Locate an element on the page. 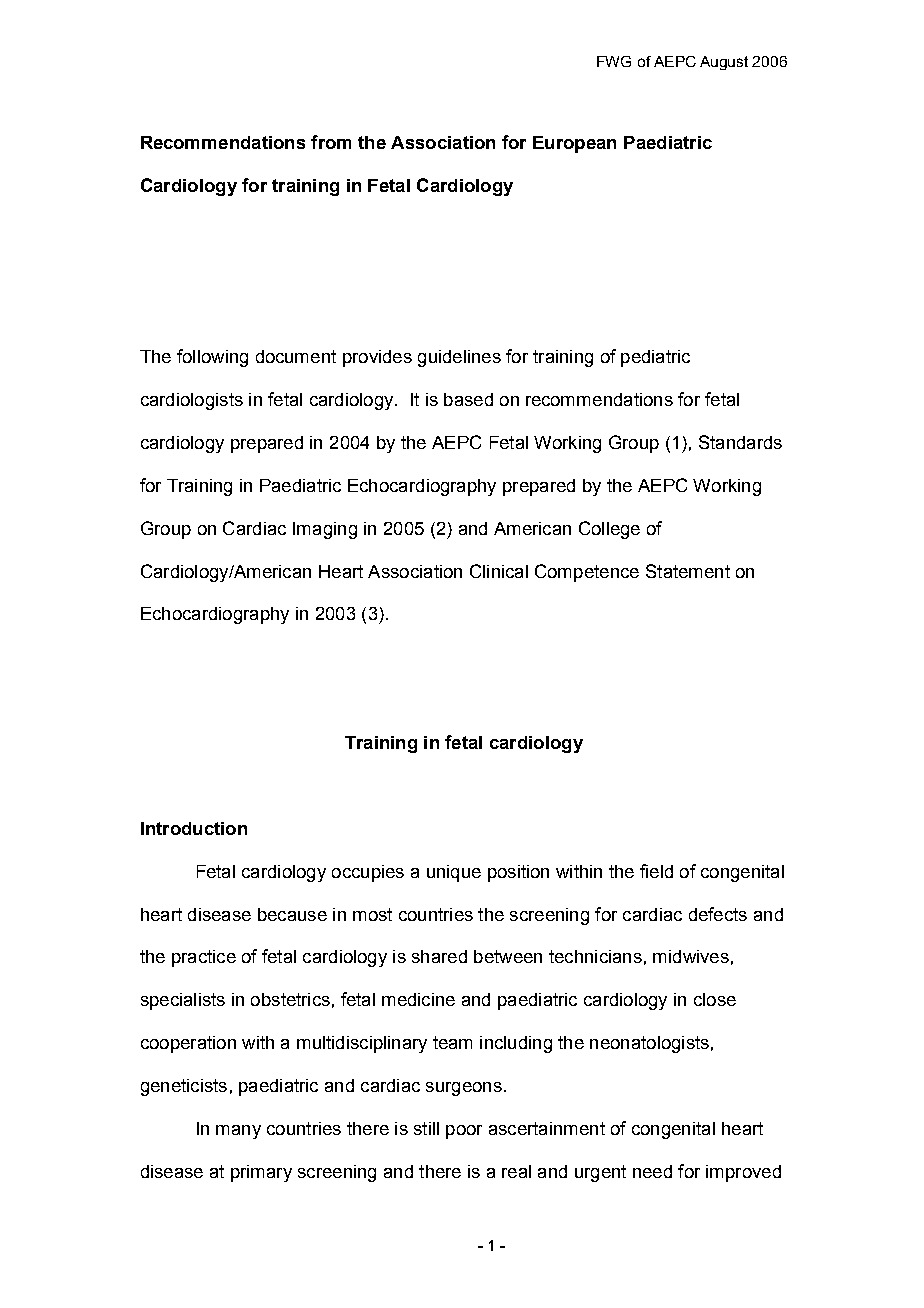 This document has height=1308, width=924. guidelines is located at coordinates (459, 358).
